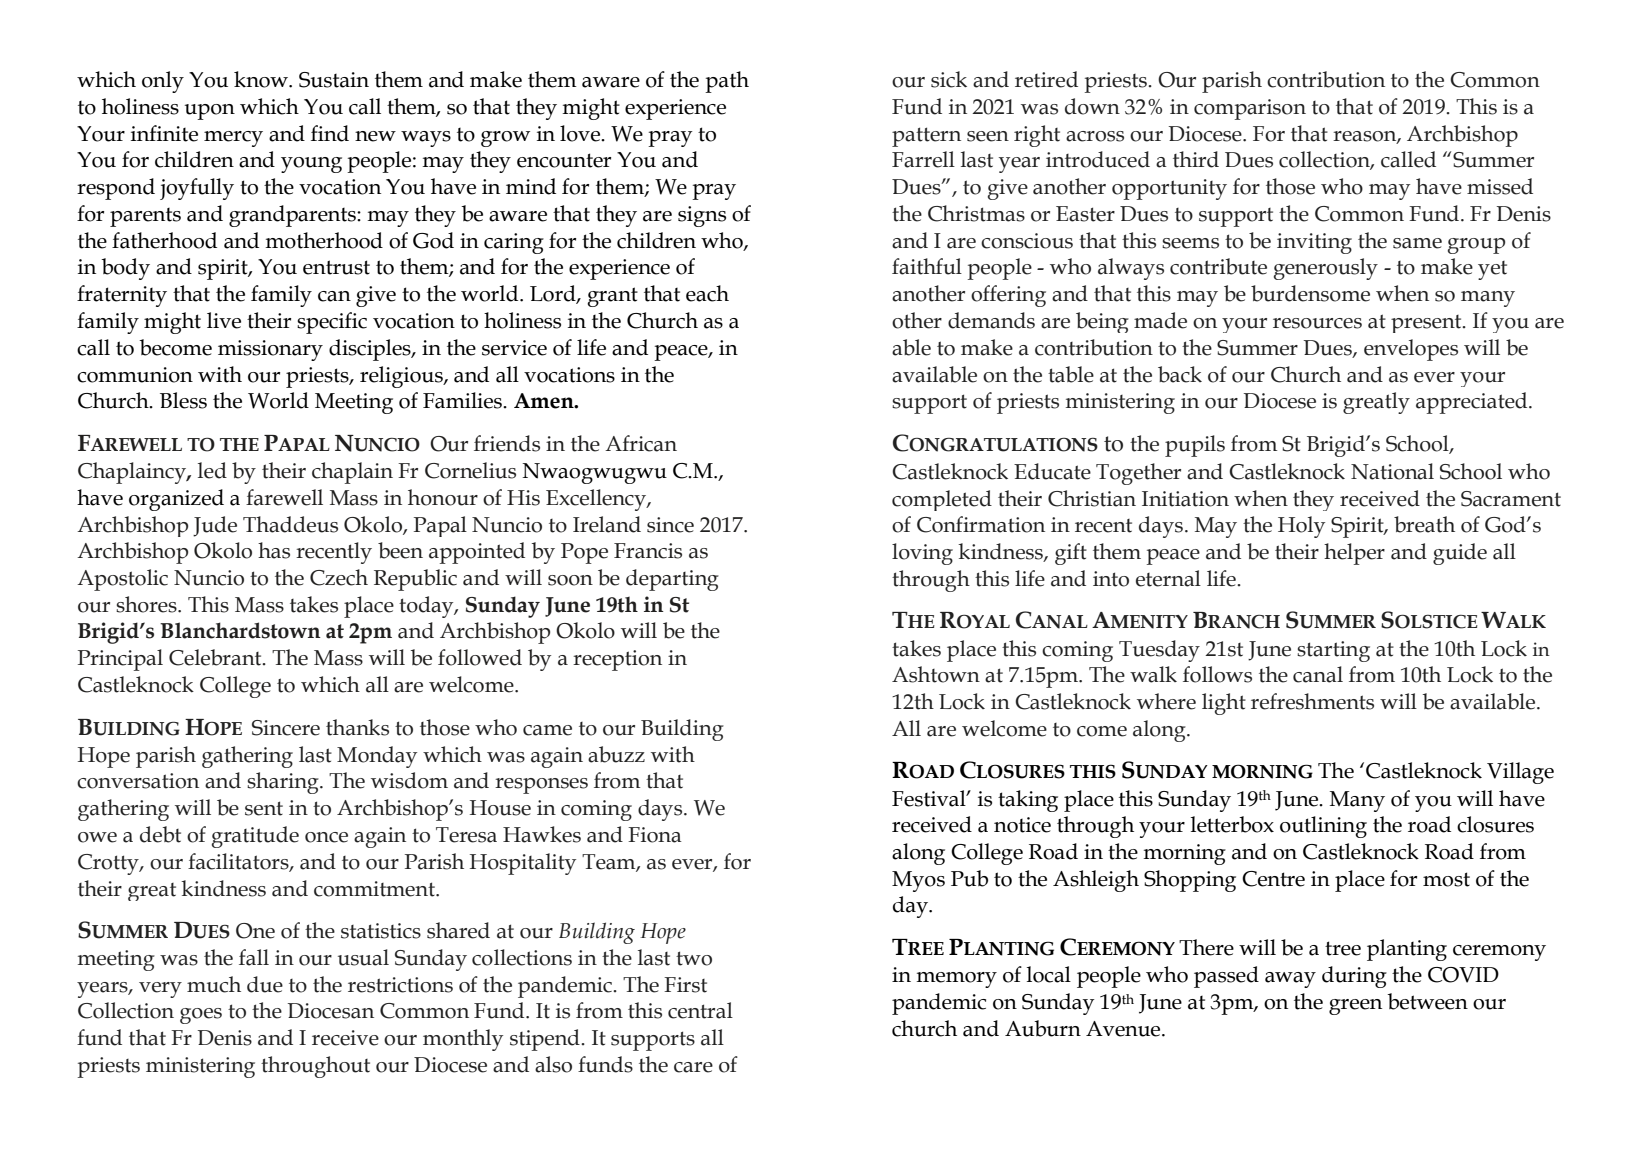  What do you see at coordinates (727, 82) in the screenshot?
I see `path` at bounding box center [727, 82].
